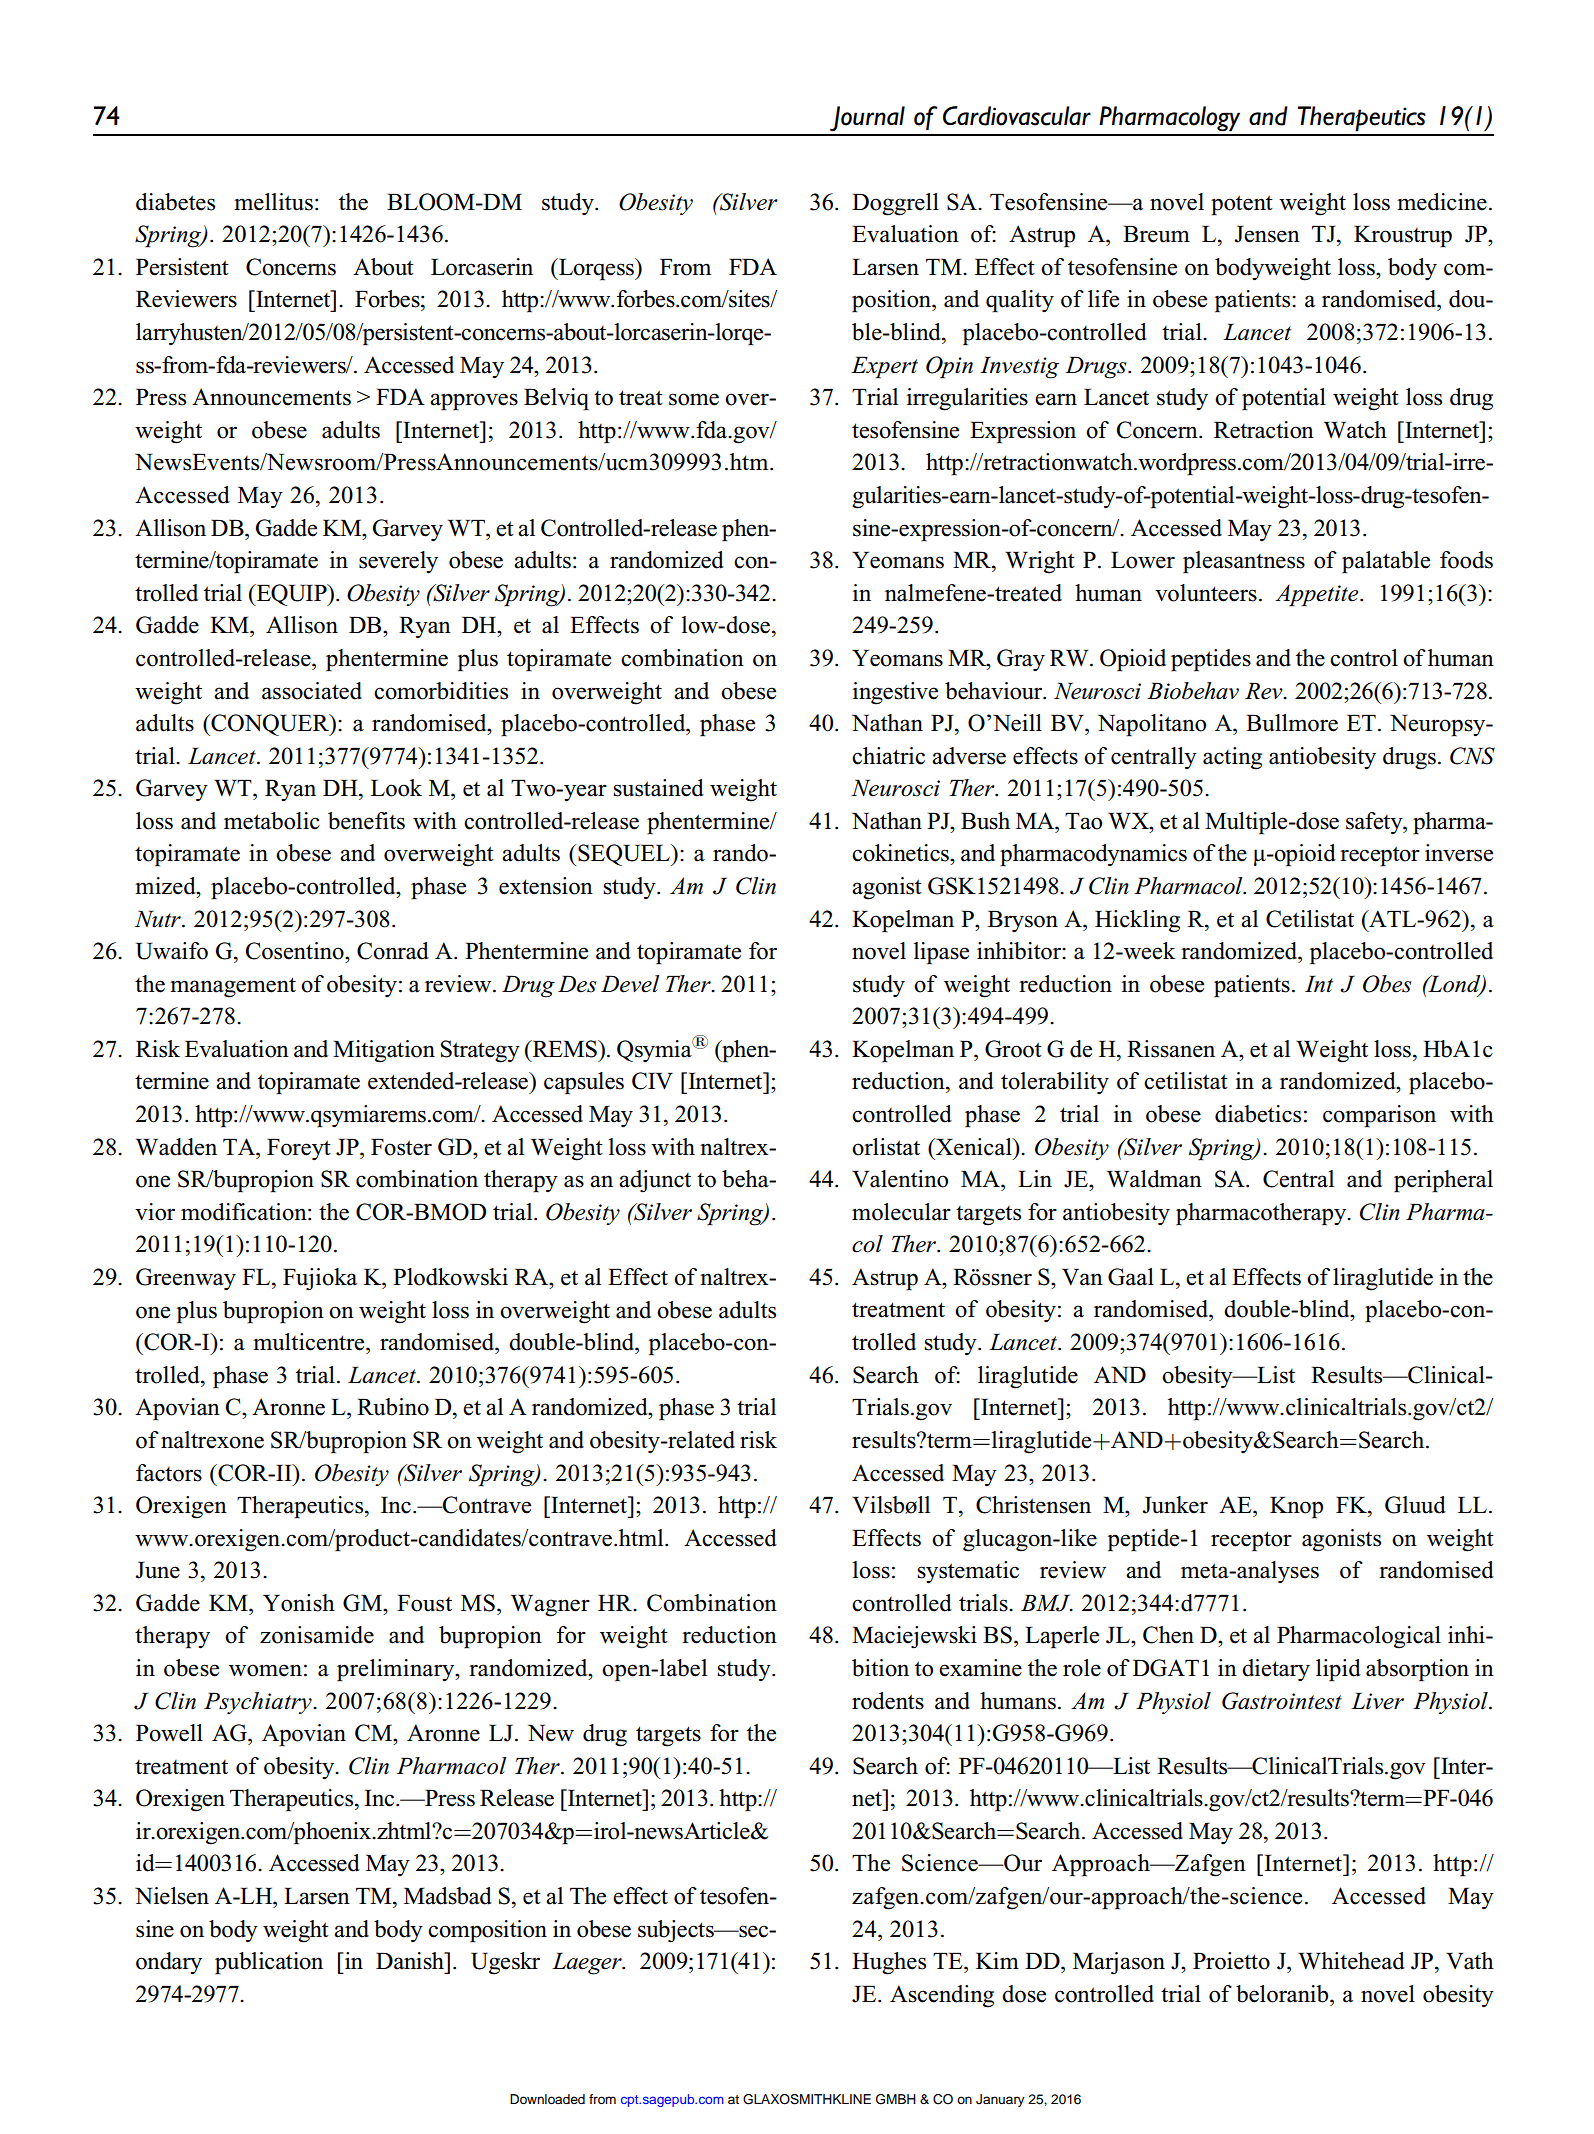 The image size is (1594, 2134). Describe the element at coordinates (1017, 116) in the image. I see `Cardiovascular` at that location.
